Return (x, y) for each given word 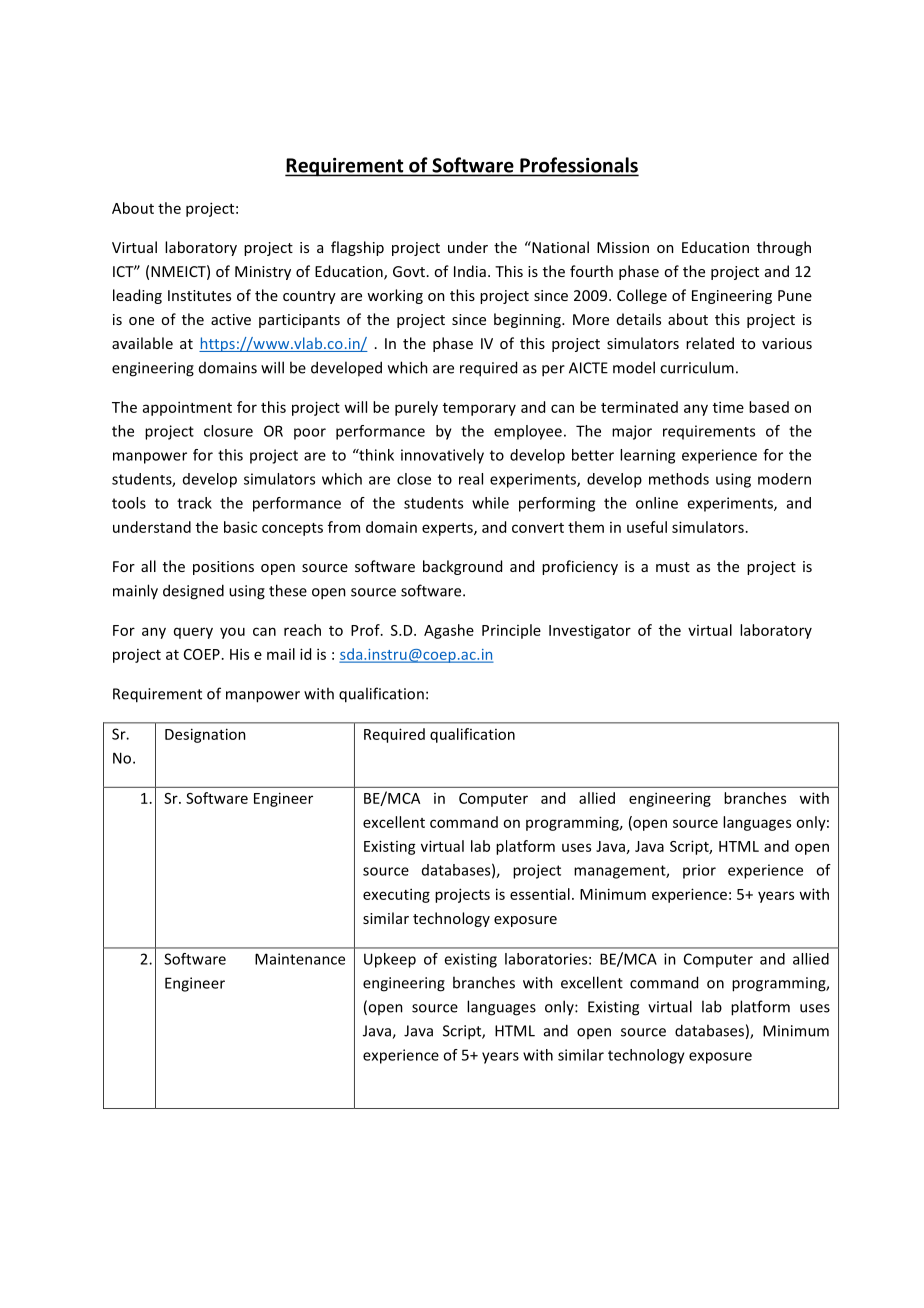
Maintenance (300, 959)
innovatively (442, 456)
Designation (205, 735)
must (673, 567)
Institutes (199, 295)
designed (193, 592)
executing (396, 895)
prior (699, 871)
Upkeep (390, 960)
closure (228, 431)
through (784, 248)
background (462, 567)
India (470, 271)
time (728, 407)
